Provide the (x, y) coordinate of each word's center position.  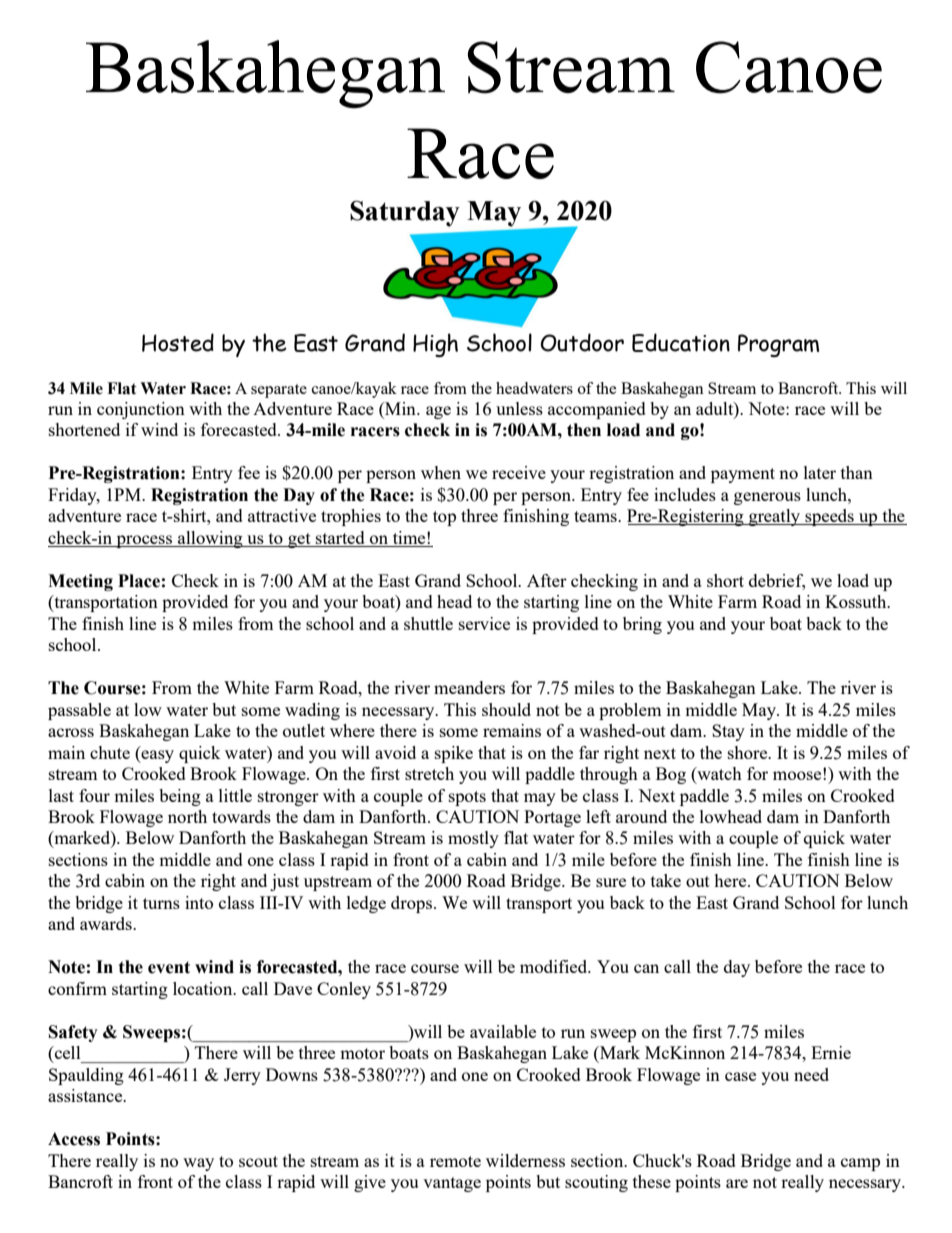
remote (455, 1161)
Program (778, 345)
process (144, 541)
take (666, 880)
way (198, 1164)
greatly (774, 517)
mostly (473, 839)
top (444, 518)
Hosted (178, 342)
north (187, 816)
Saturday (405, 213)
